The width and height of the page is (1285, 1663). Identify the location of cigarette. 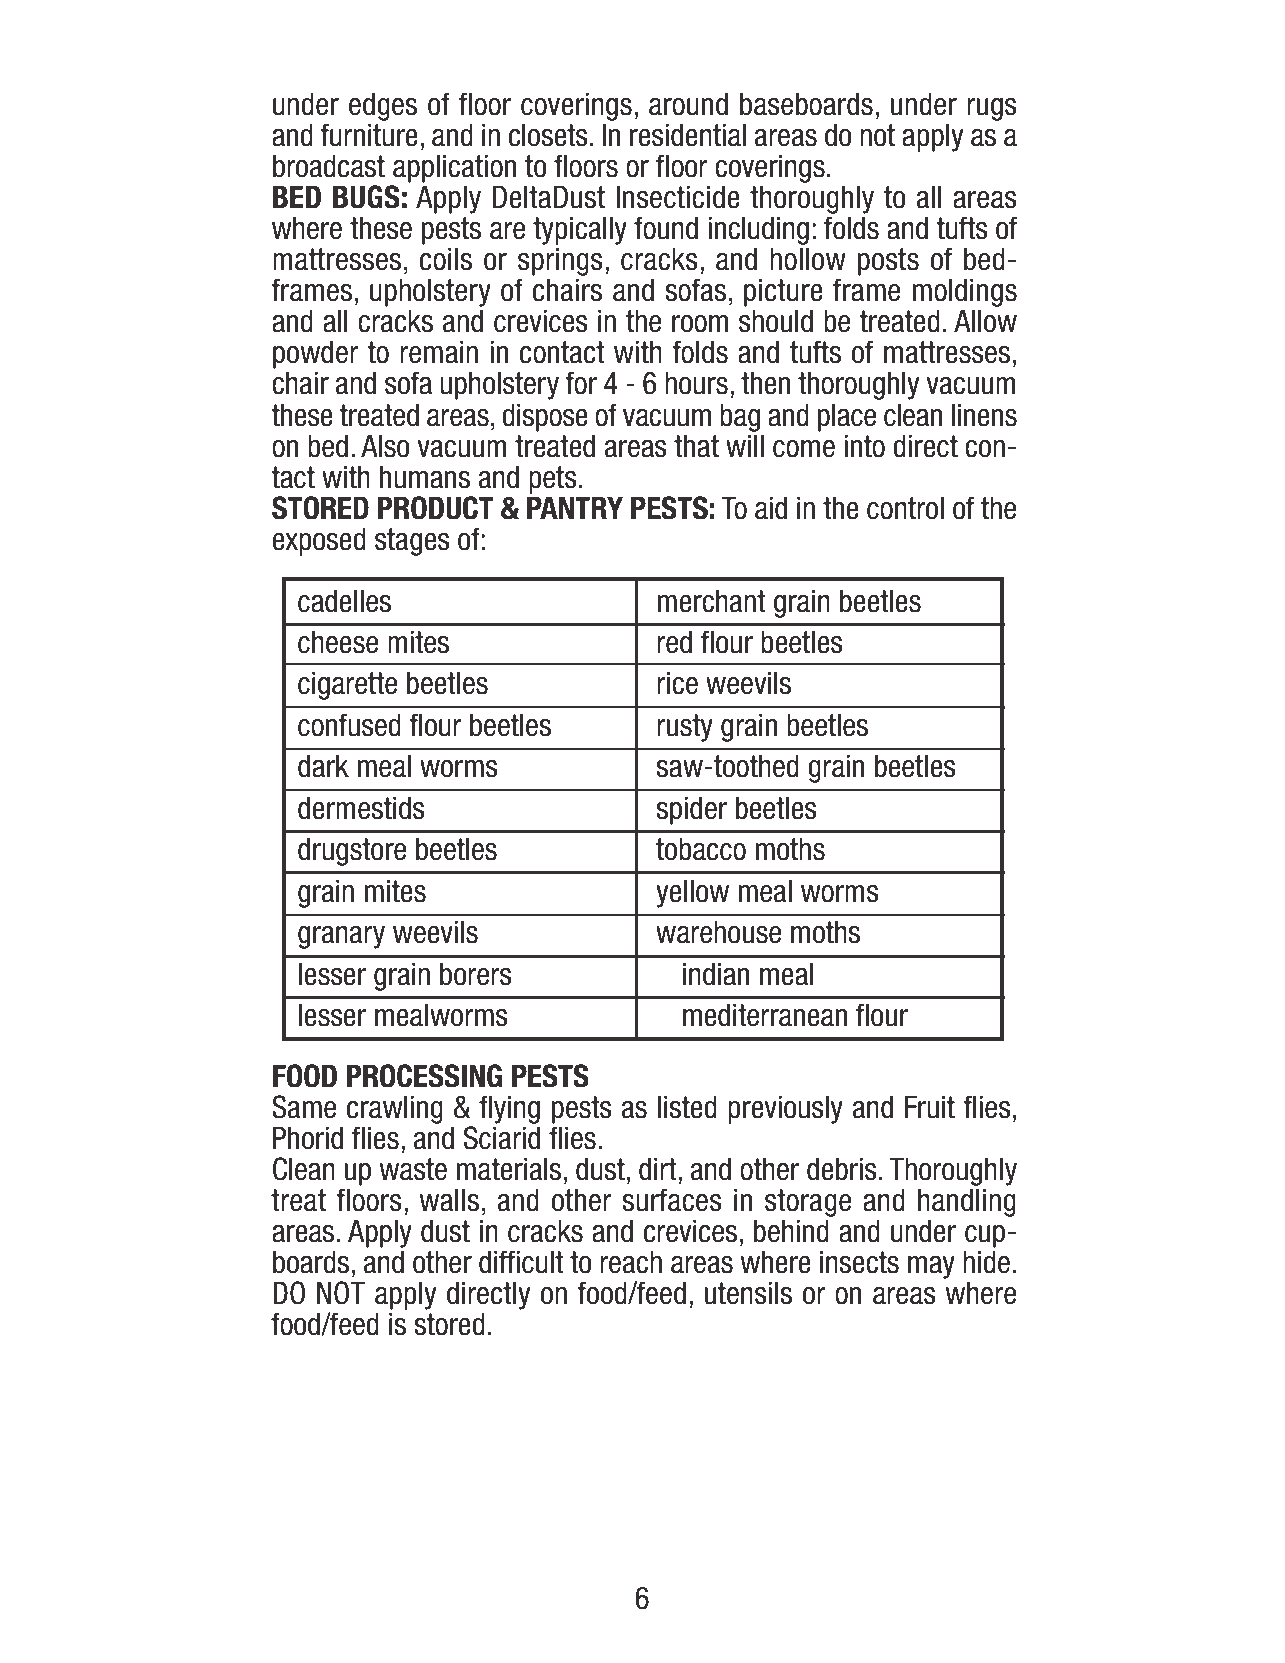
(347, 686).
